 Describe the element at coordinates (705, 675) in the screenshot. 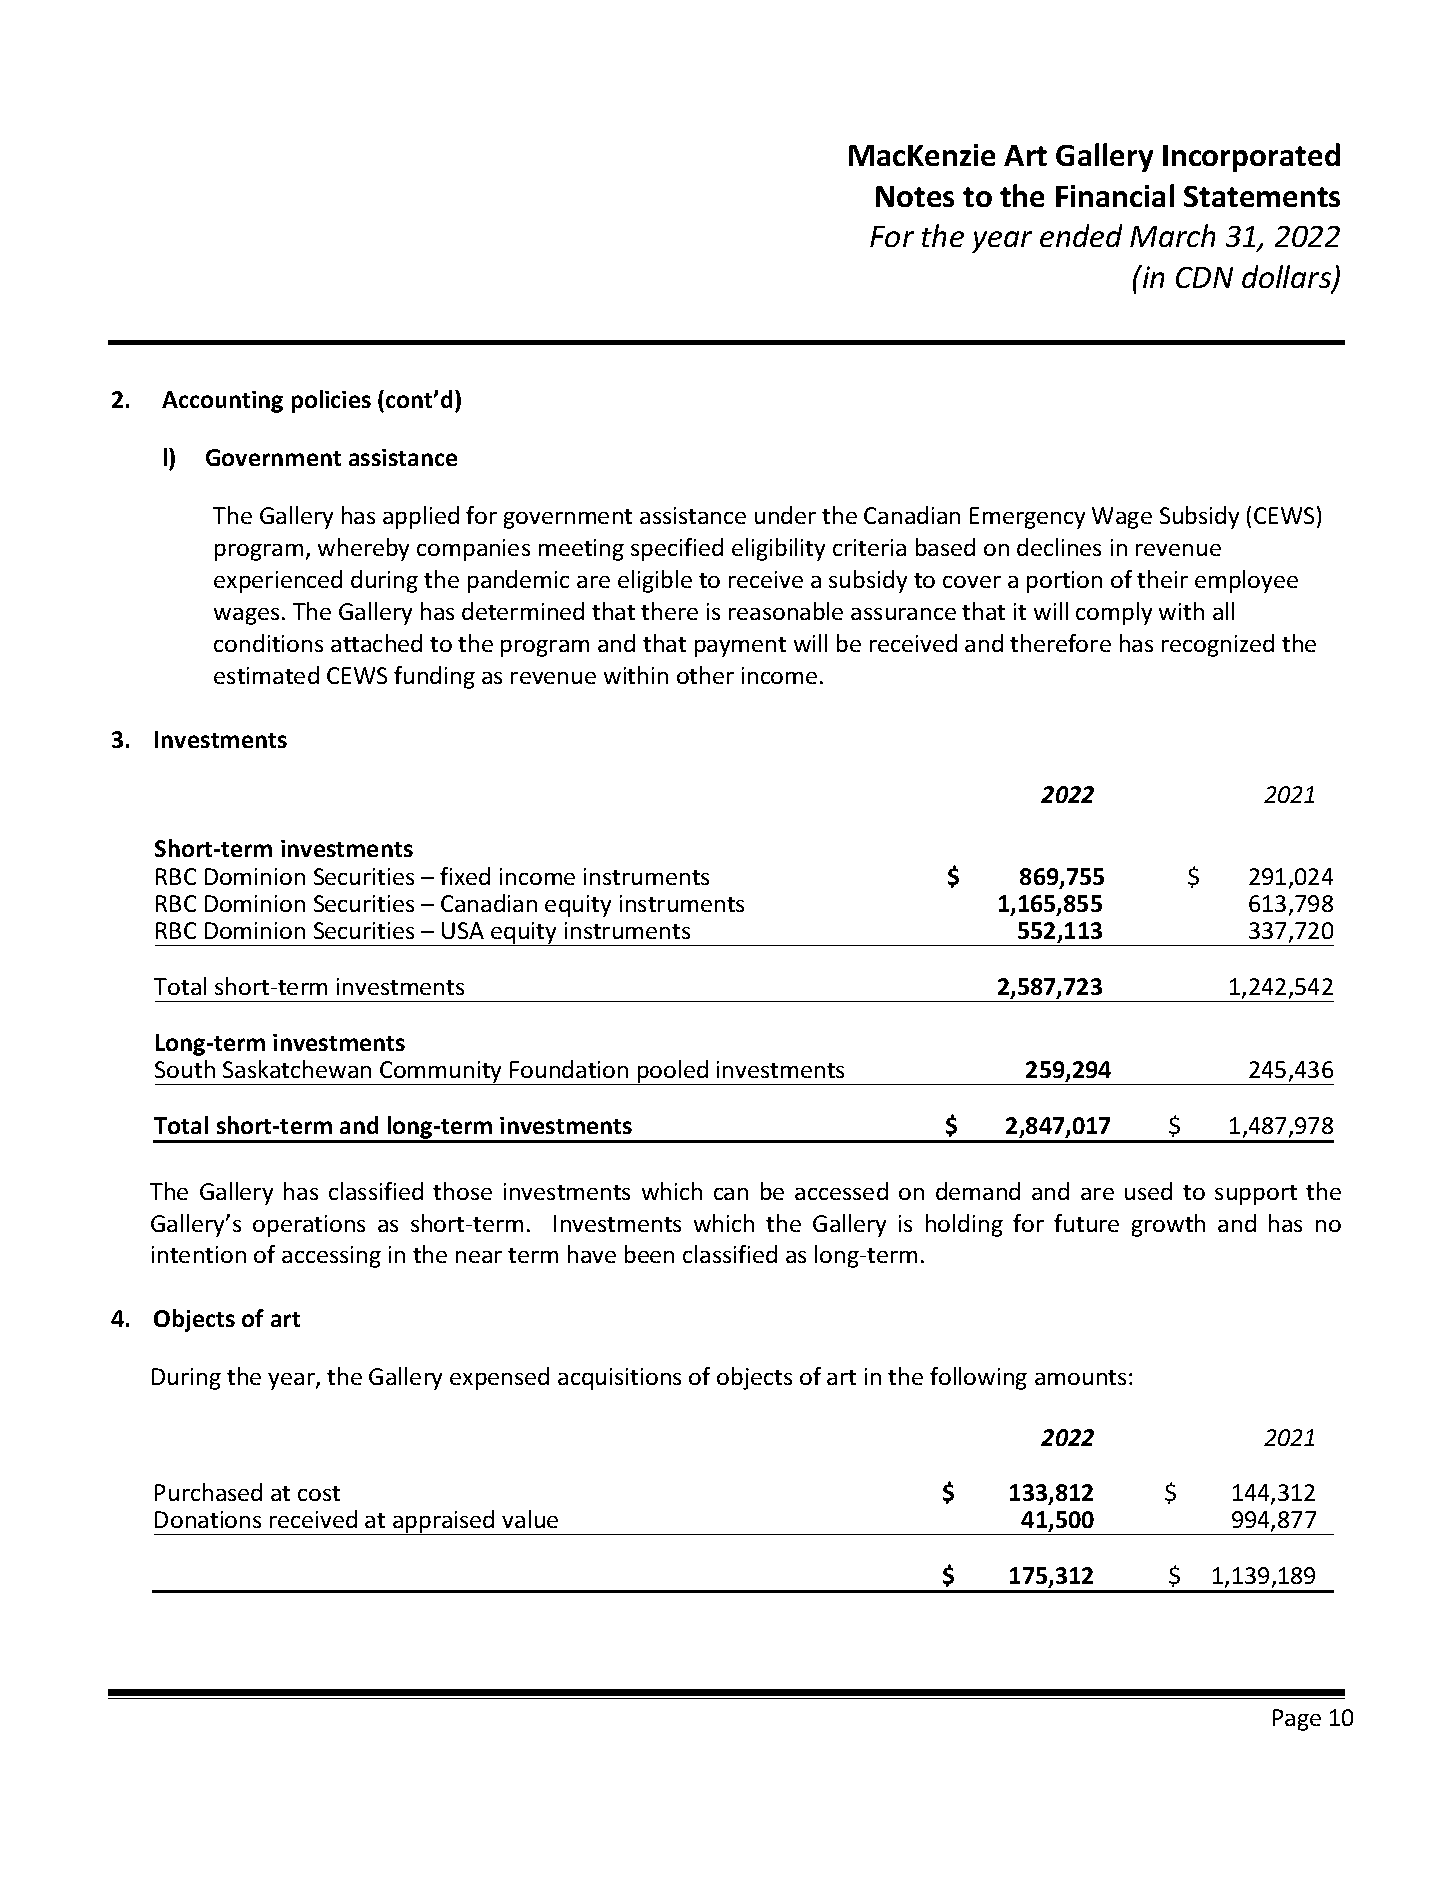

I see `other` at that location.
